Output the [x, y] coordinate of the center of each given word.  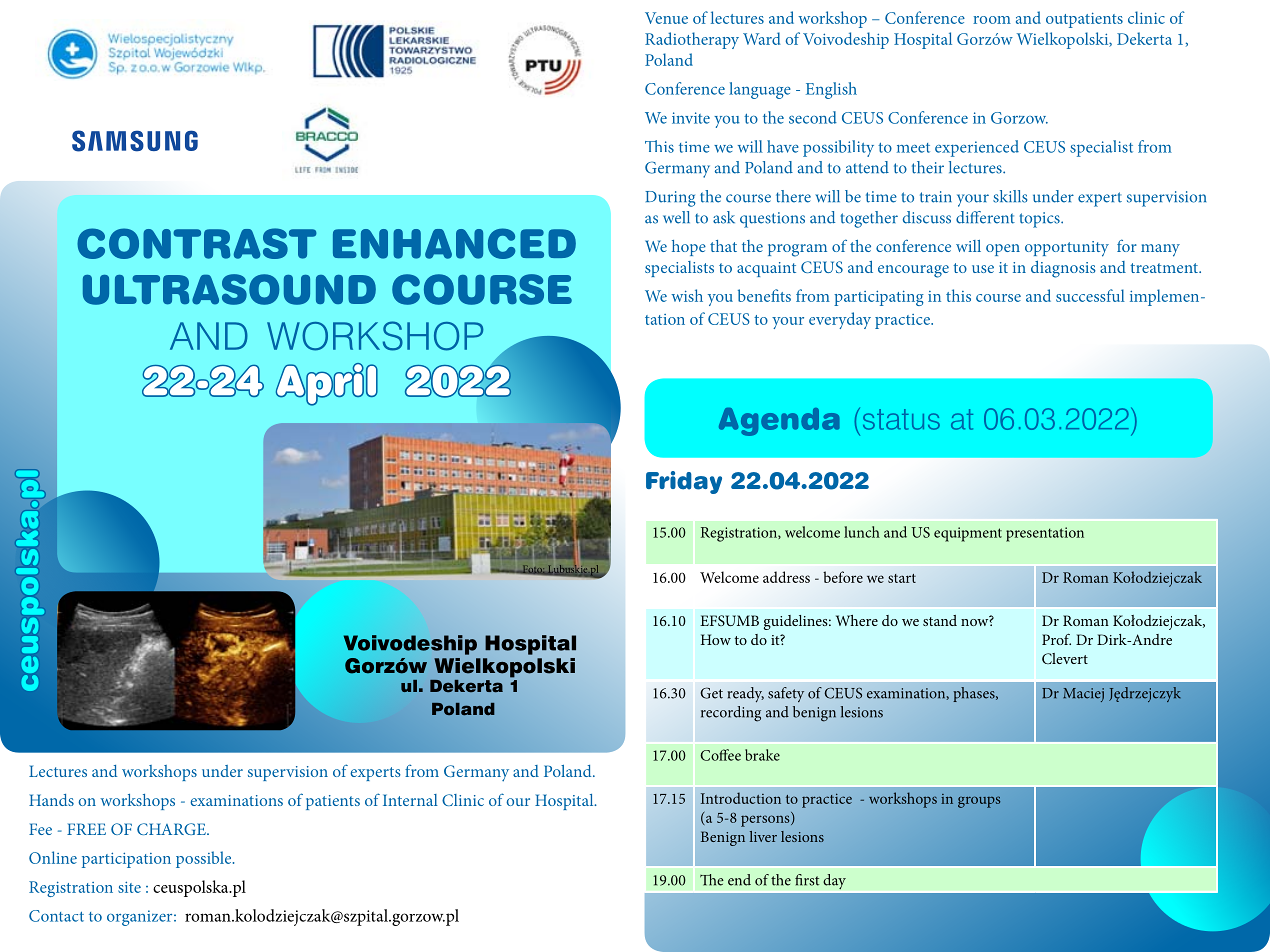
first [807, 880]
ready [746, 695]
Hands [51, 800]
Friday [684, 482]
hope [689, 248]
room [992, 20]
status [901, 419]
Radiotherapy [692, 40]
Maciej [1083, 695]
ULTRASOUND [229, 289]
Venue [666, 18]
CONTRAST [197, 243]
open [1003, 250]
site [129, 887]
